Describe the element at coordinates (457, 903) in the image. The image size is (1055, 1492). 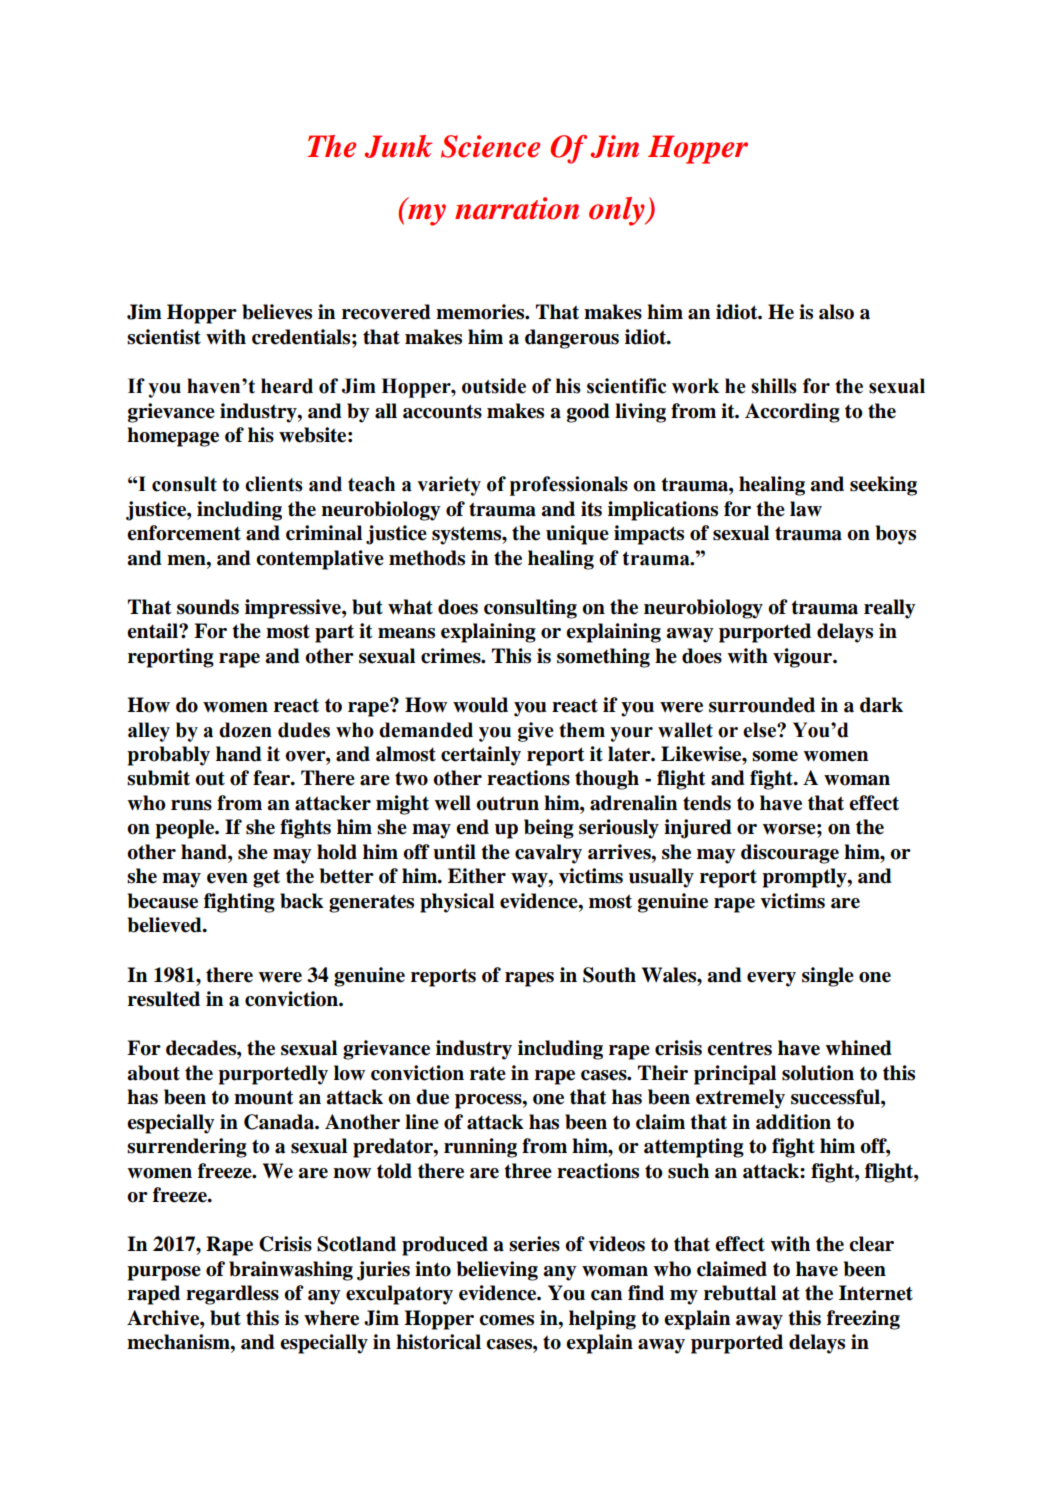
I see `physical` at that location.
